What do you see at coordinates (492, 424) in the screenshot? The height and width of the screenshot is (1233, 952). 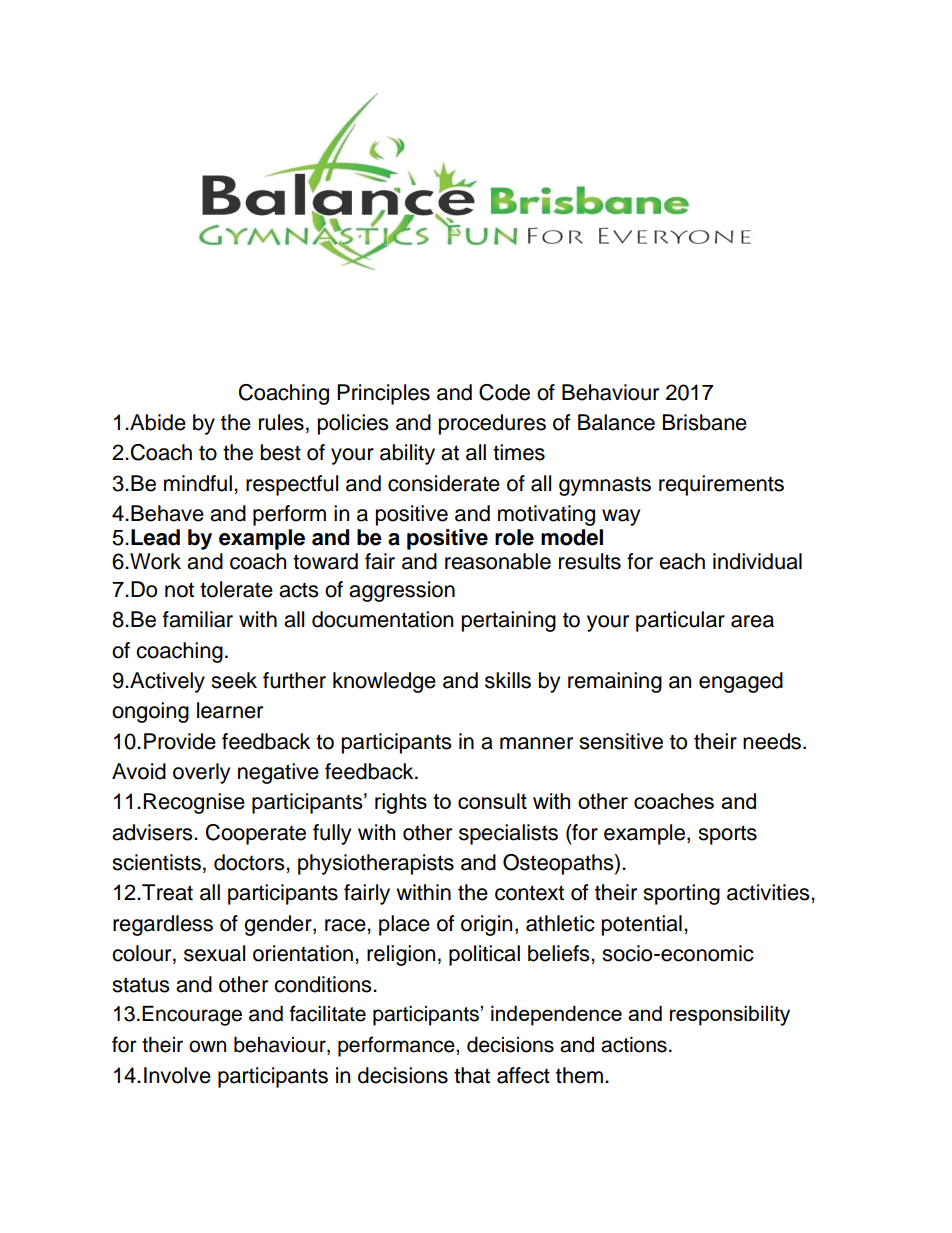 I see `procedures` at bounding box center [492, 424].
